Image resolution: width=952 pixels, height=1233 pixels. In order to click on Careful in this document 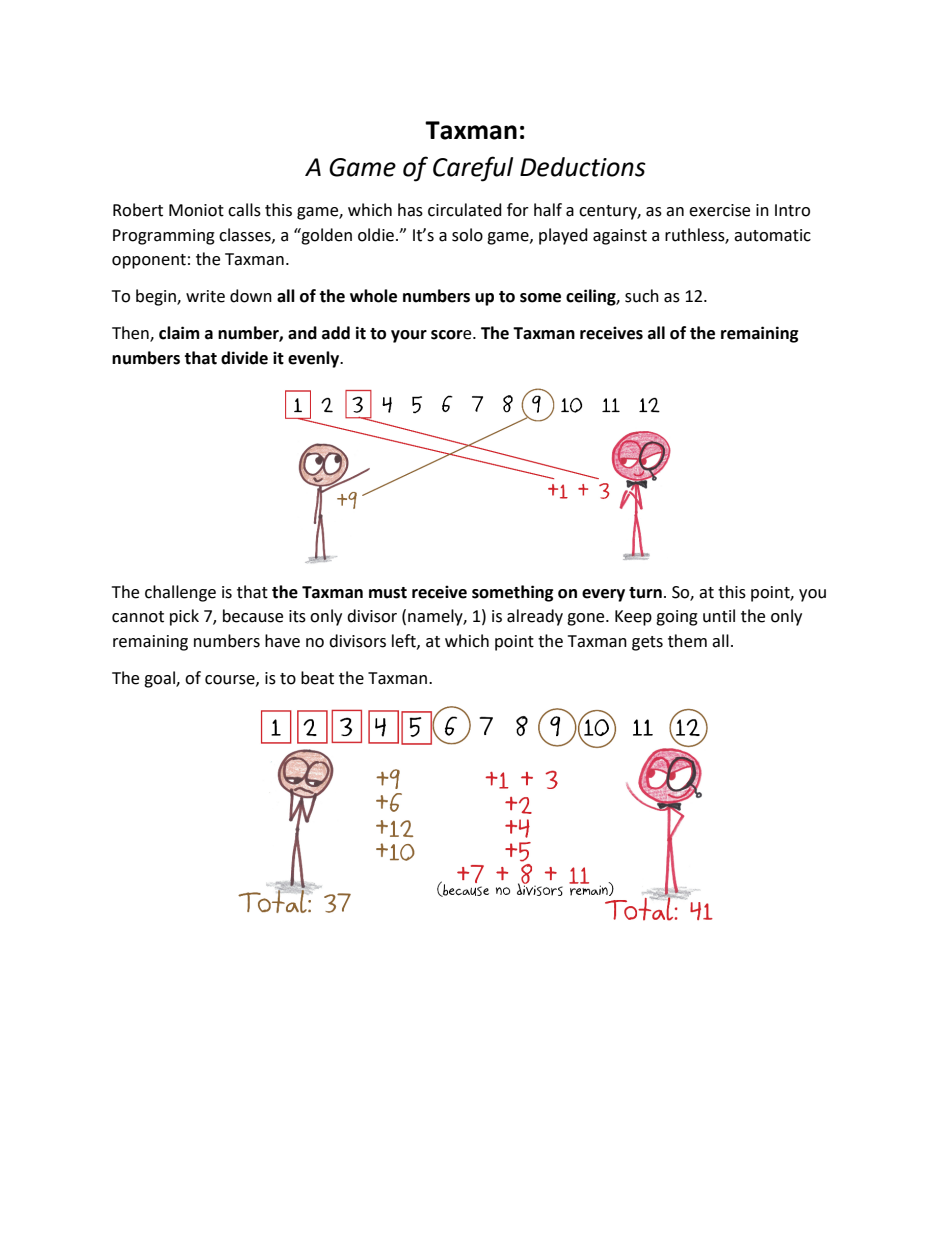, I will do `click(473, 169)`.
